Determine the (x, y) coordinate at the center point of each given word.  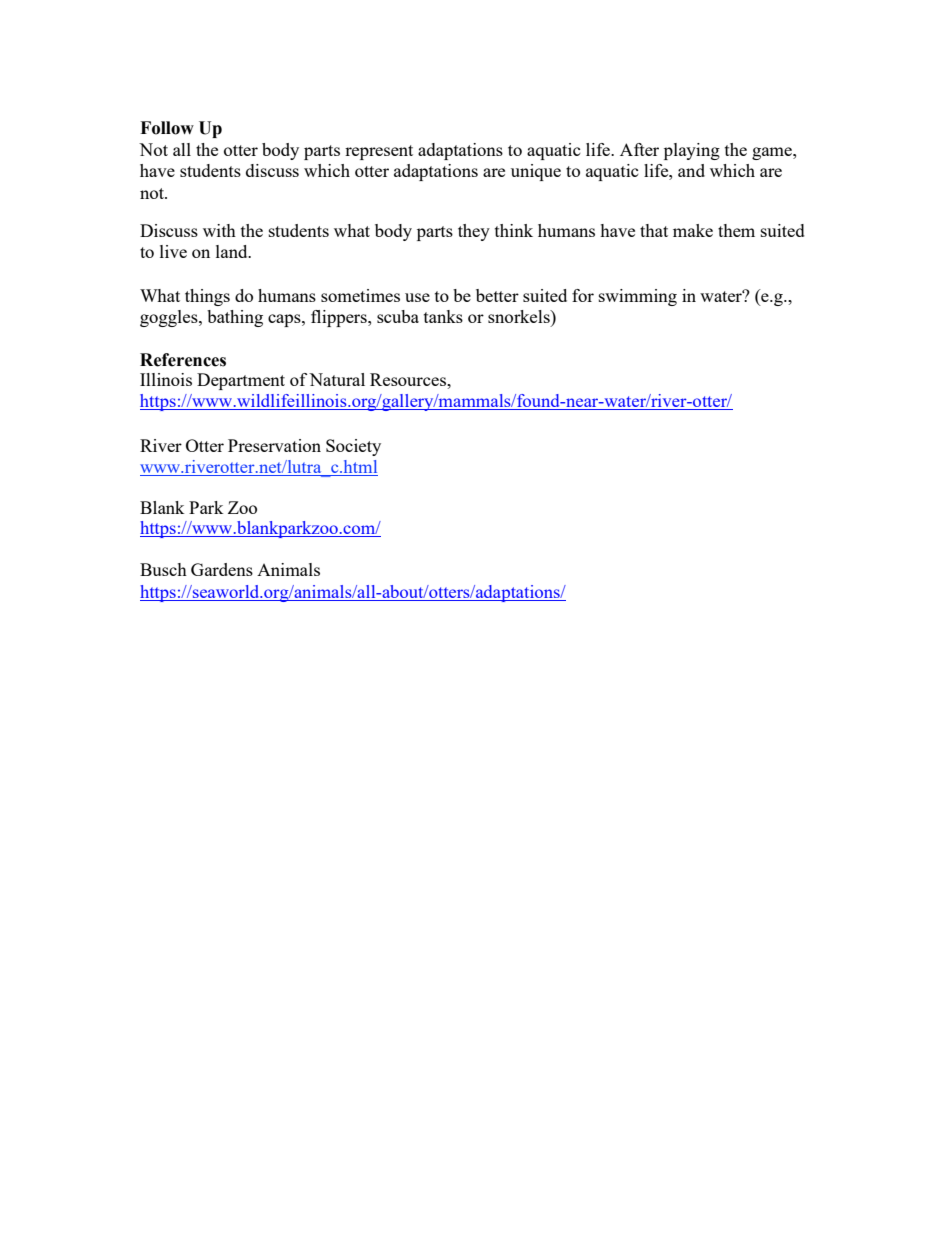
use (417, 297)
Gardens (222, 569)
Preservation (274, 445)
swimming (638, 297)
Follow (167, 128)
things (207, 297)
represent (379, 152)
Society (353, 447)
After (639, 149)
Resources (409, 379)
